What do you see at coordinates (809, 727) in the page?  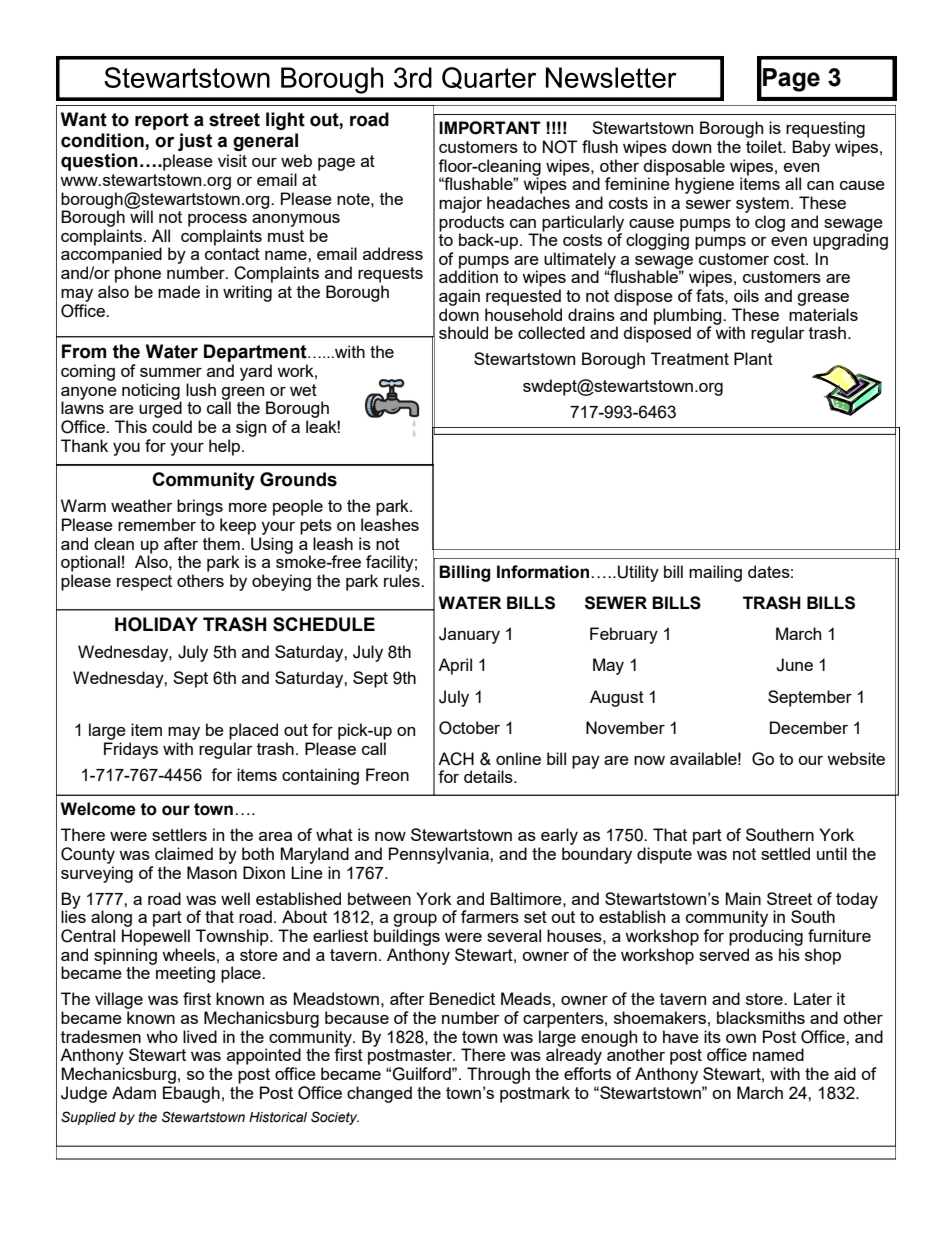 I see `December` at bounding box center [809, 727].
